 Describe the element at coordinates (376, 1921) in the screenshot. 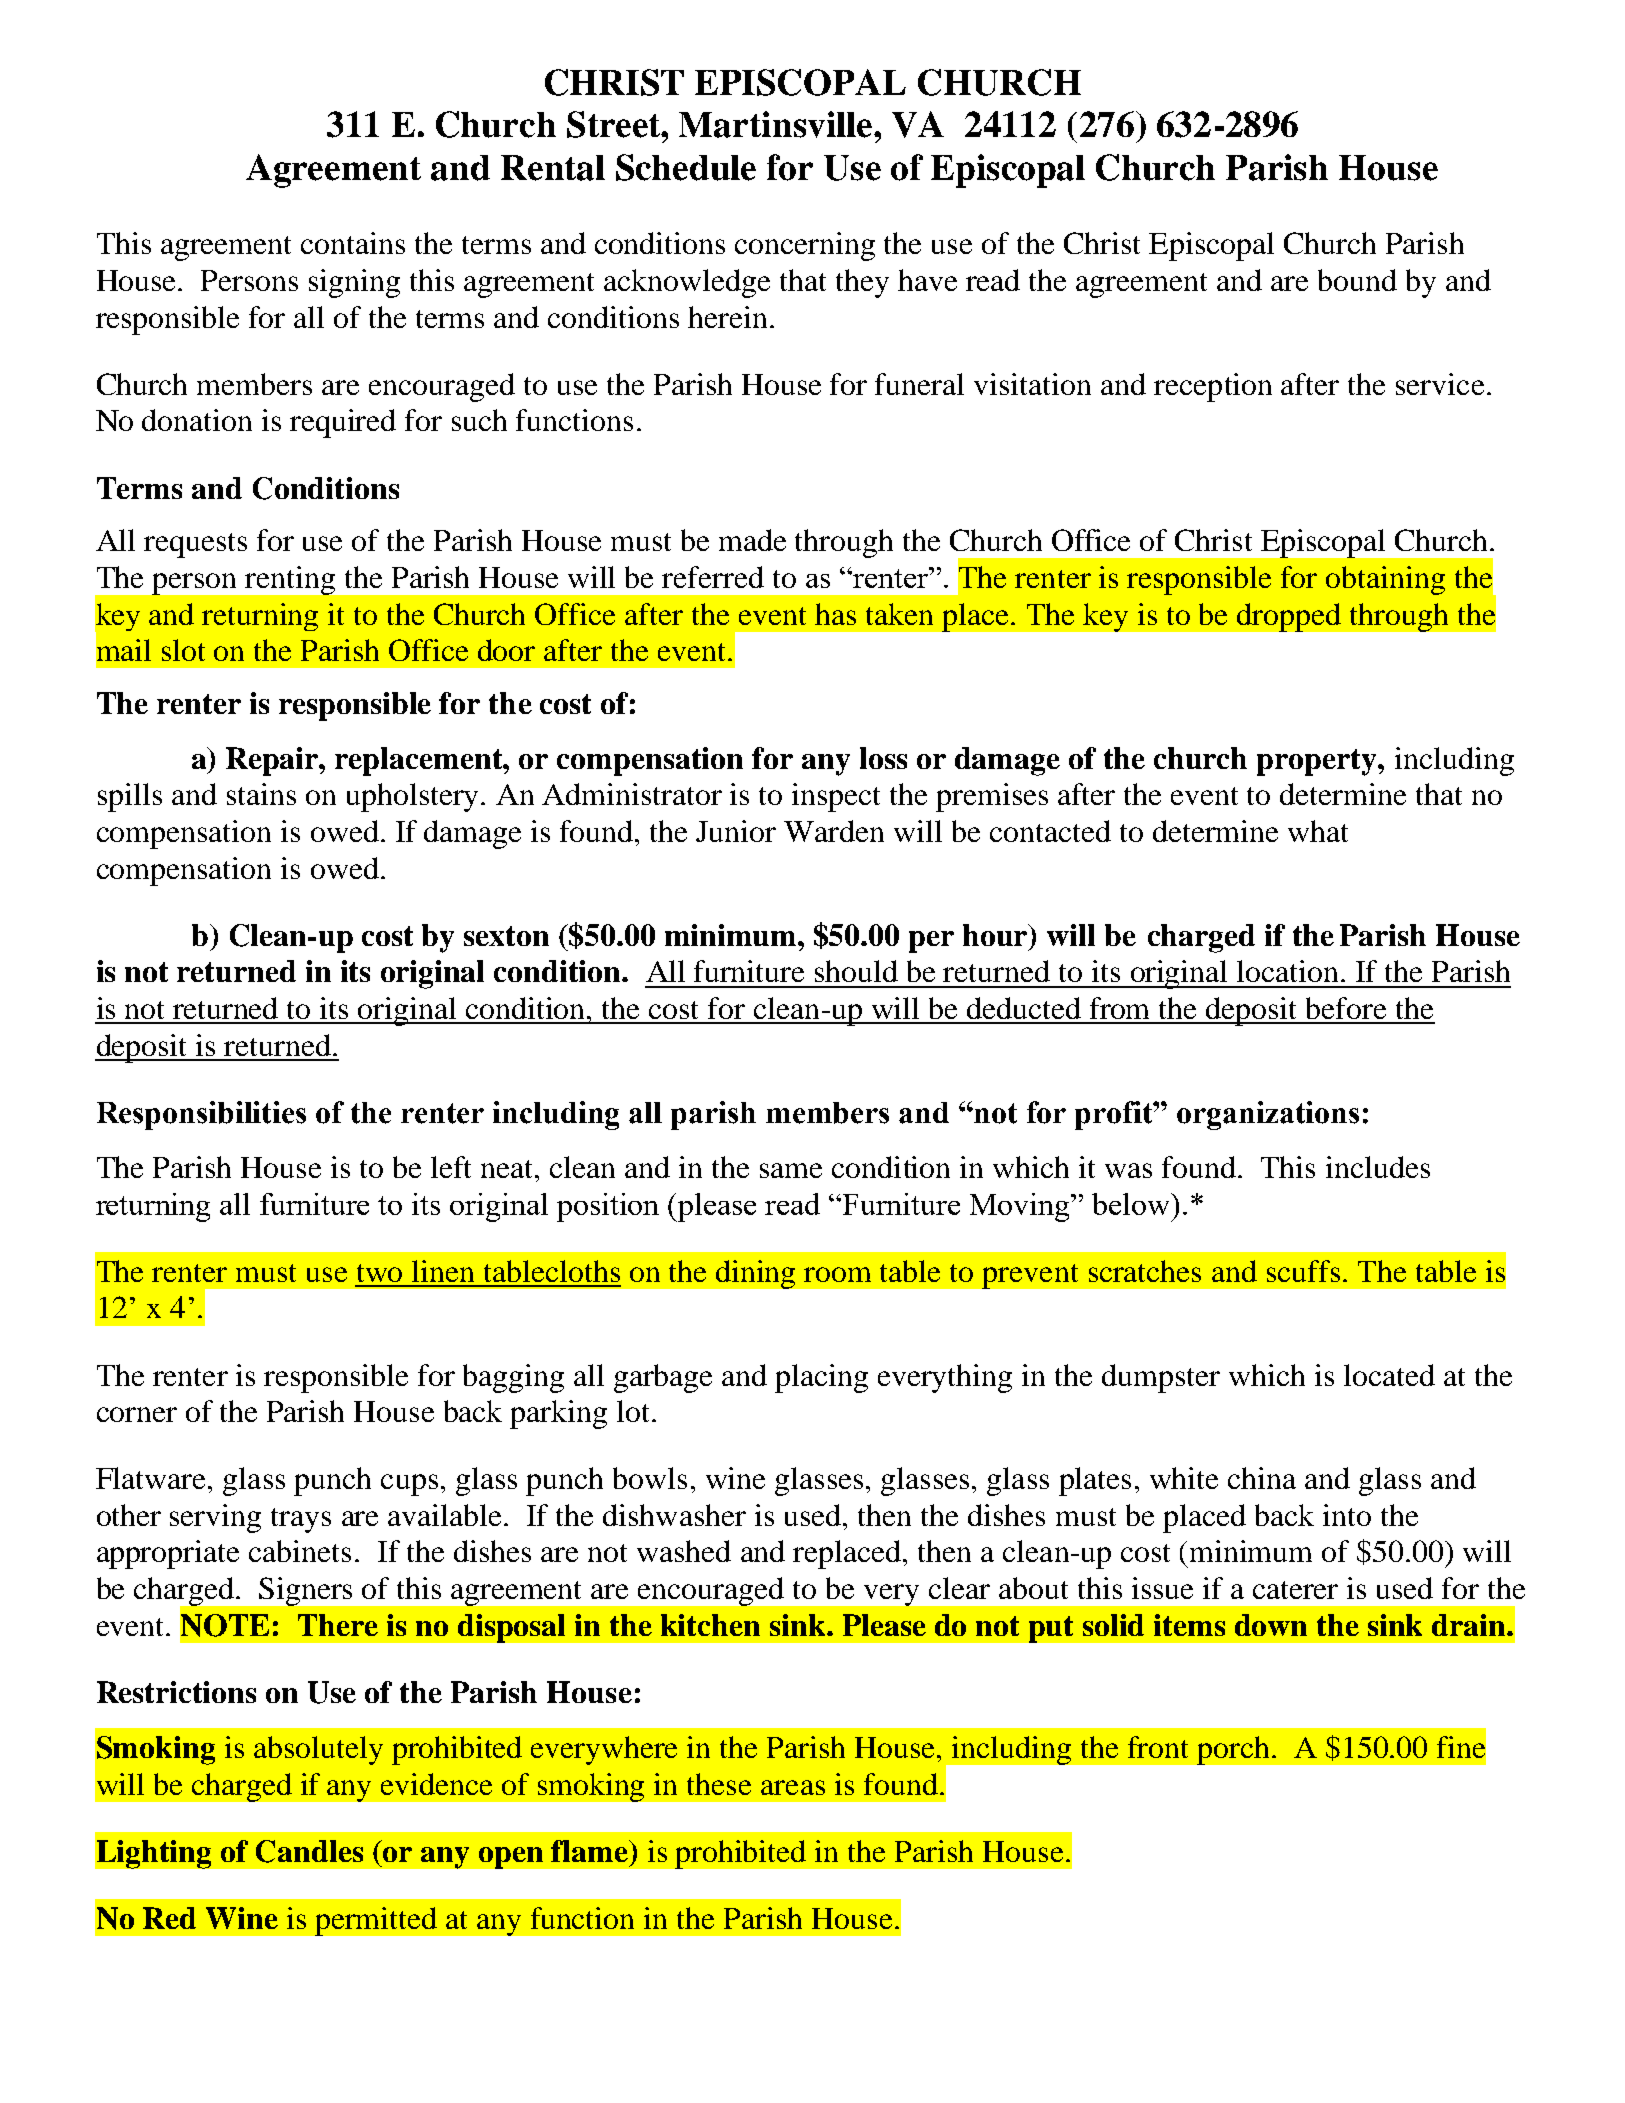

I see `permitted` at that location.
